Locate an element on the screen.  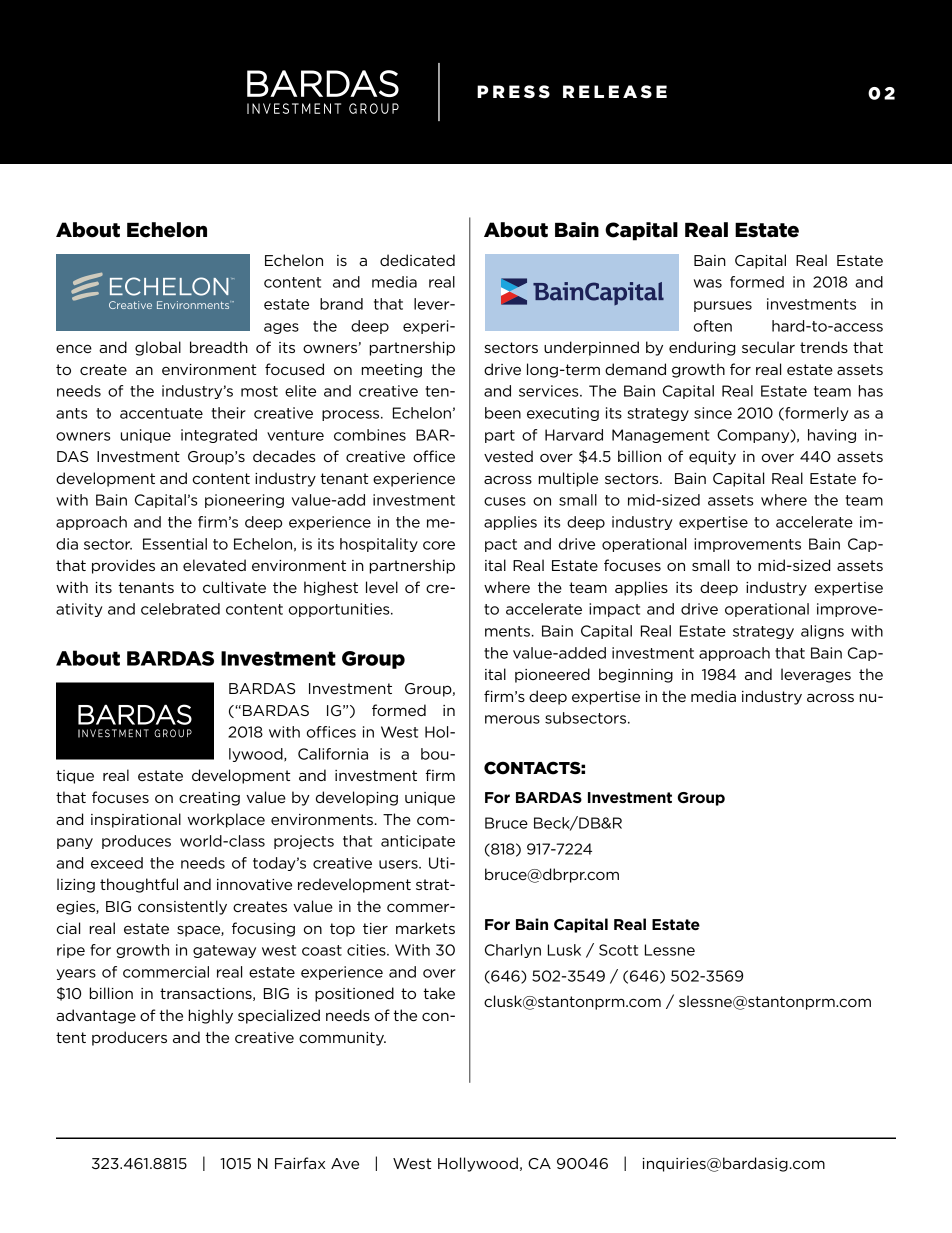
Ave is located at coordinates (345, 1163).
